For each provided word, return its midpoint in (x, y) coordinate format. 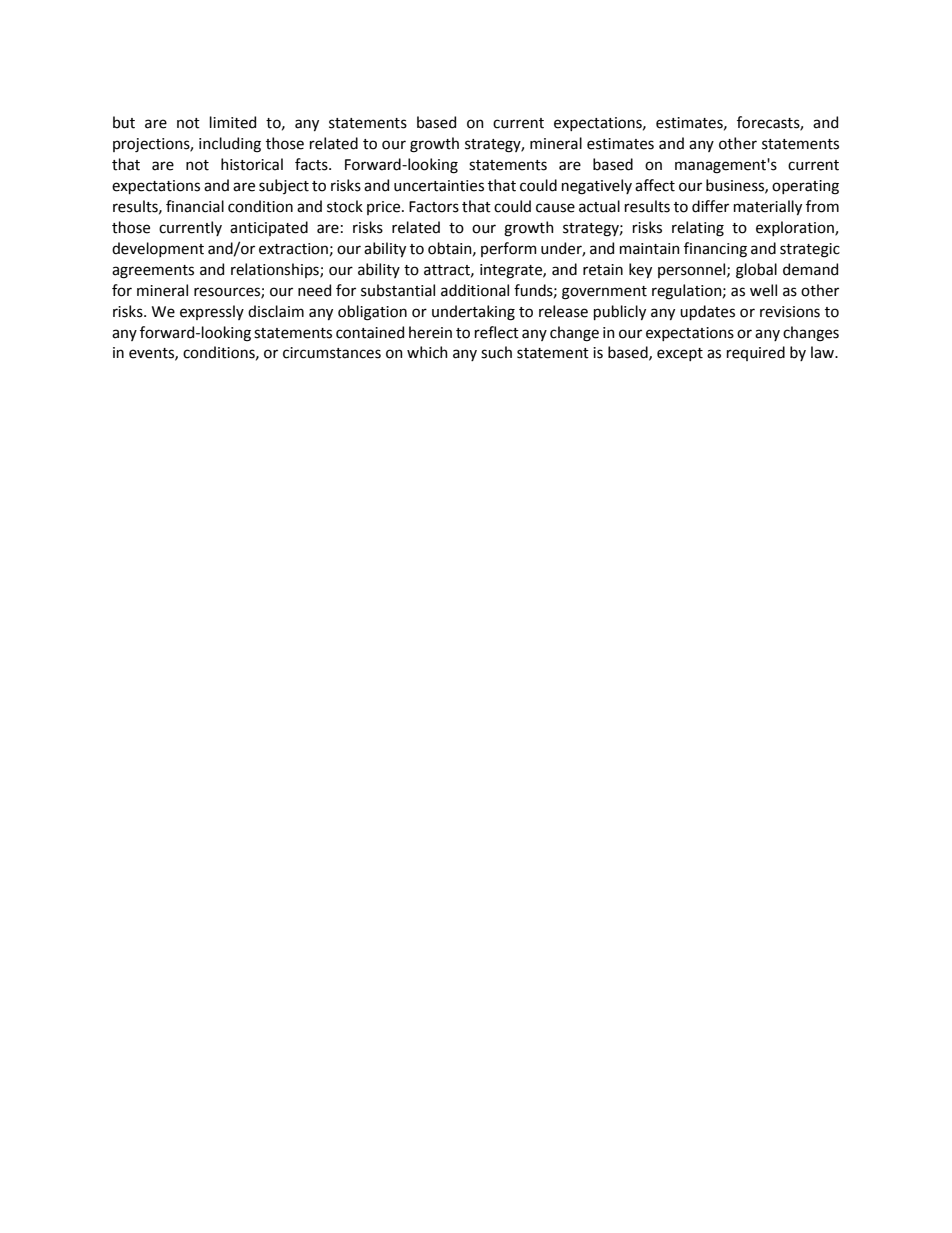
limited (233, 122)
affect (655, 185)
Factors (434, 207)
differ (710, 206)
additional (475, 290)
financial (195, 206)
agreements (153, 272)
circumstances (332, 353)
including (230, 145)
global (756, 271)
